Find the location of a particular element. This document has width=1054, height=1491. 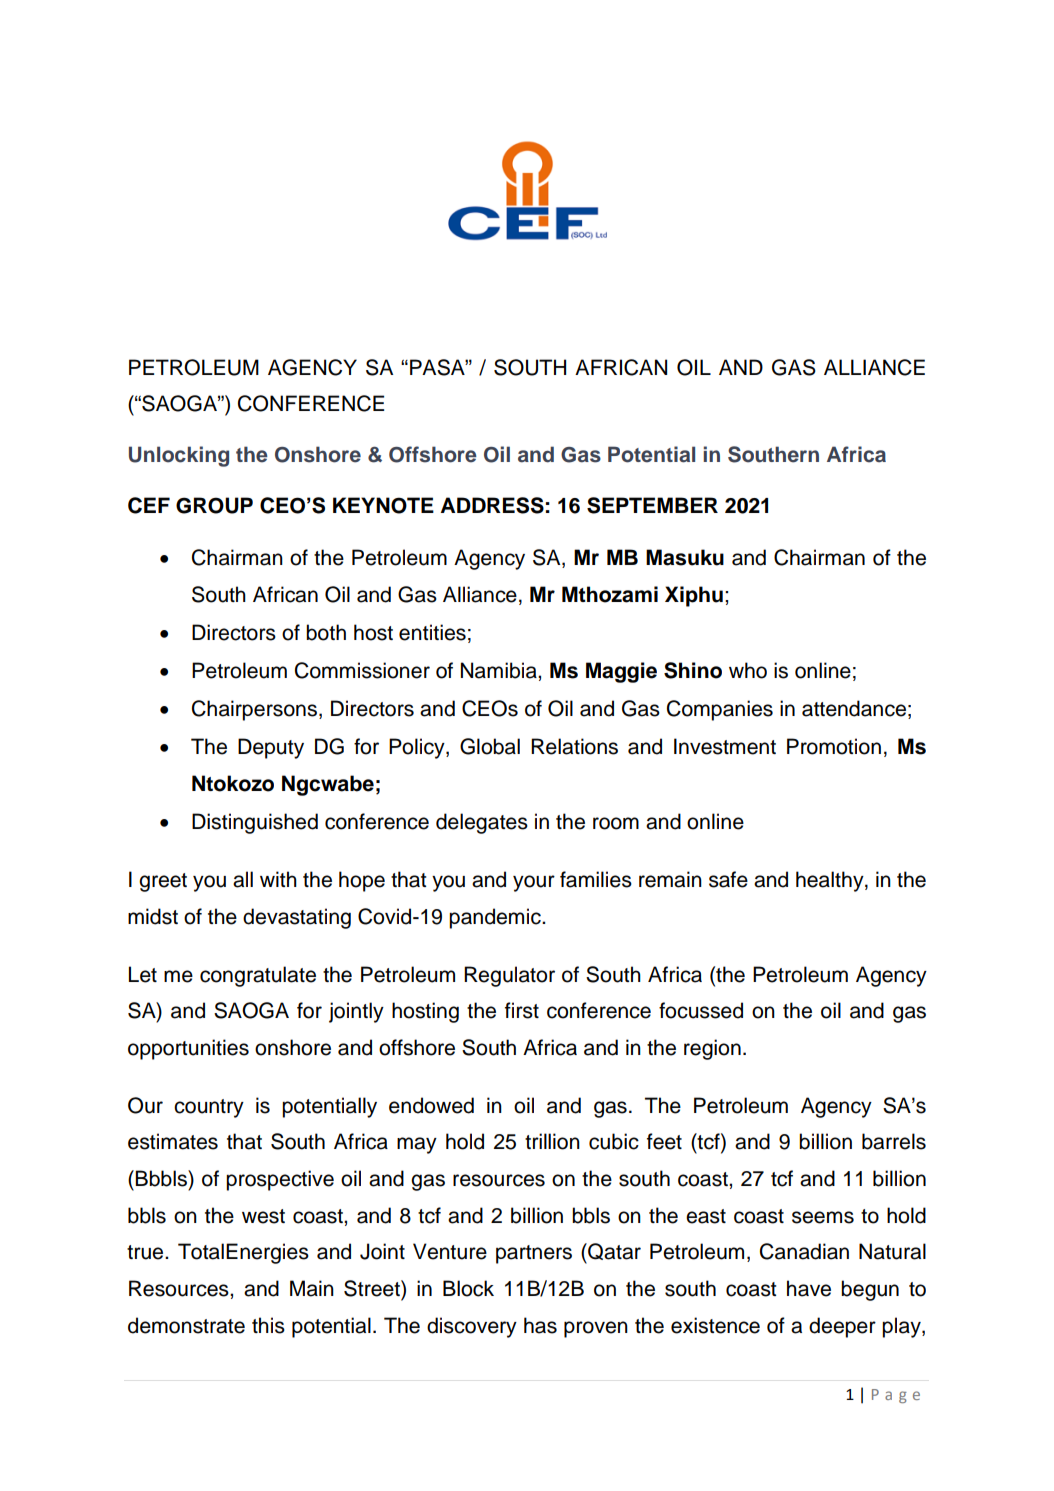

Namibia is located at coordinates (500, 670).
